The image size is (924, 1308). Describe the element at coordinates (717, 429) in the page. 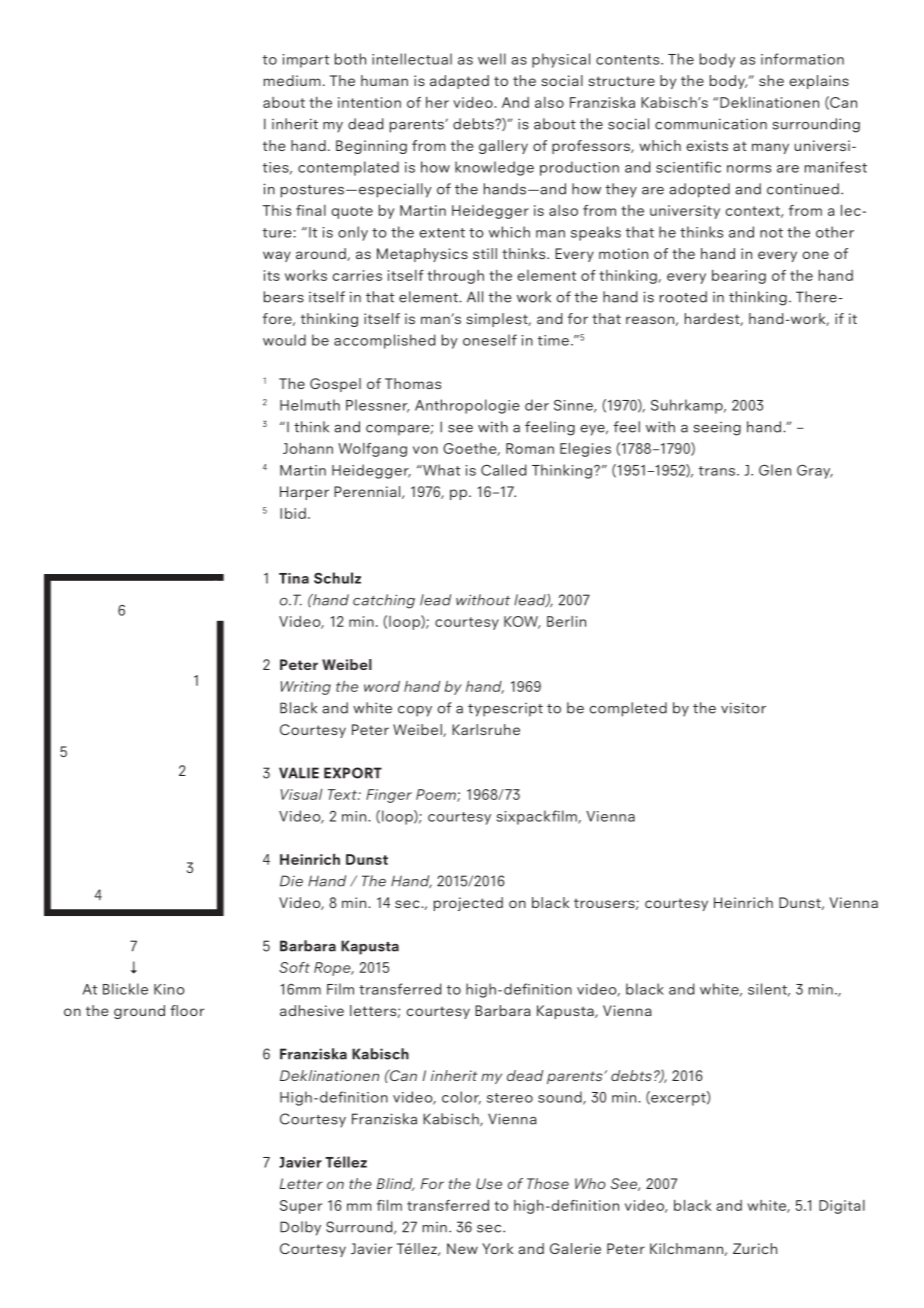

I see `seeing` at that location.
